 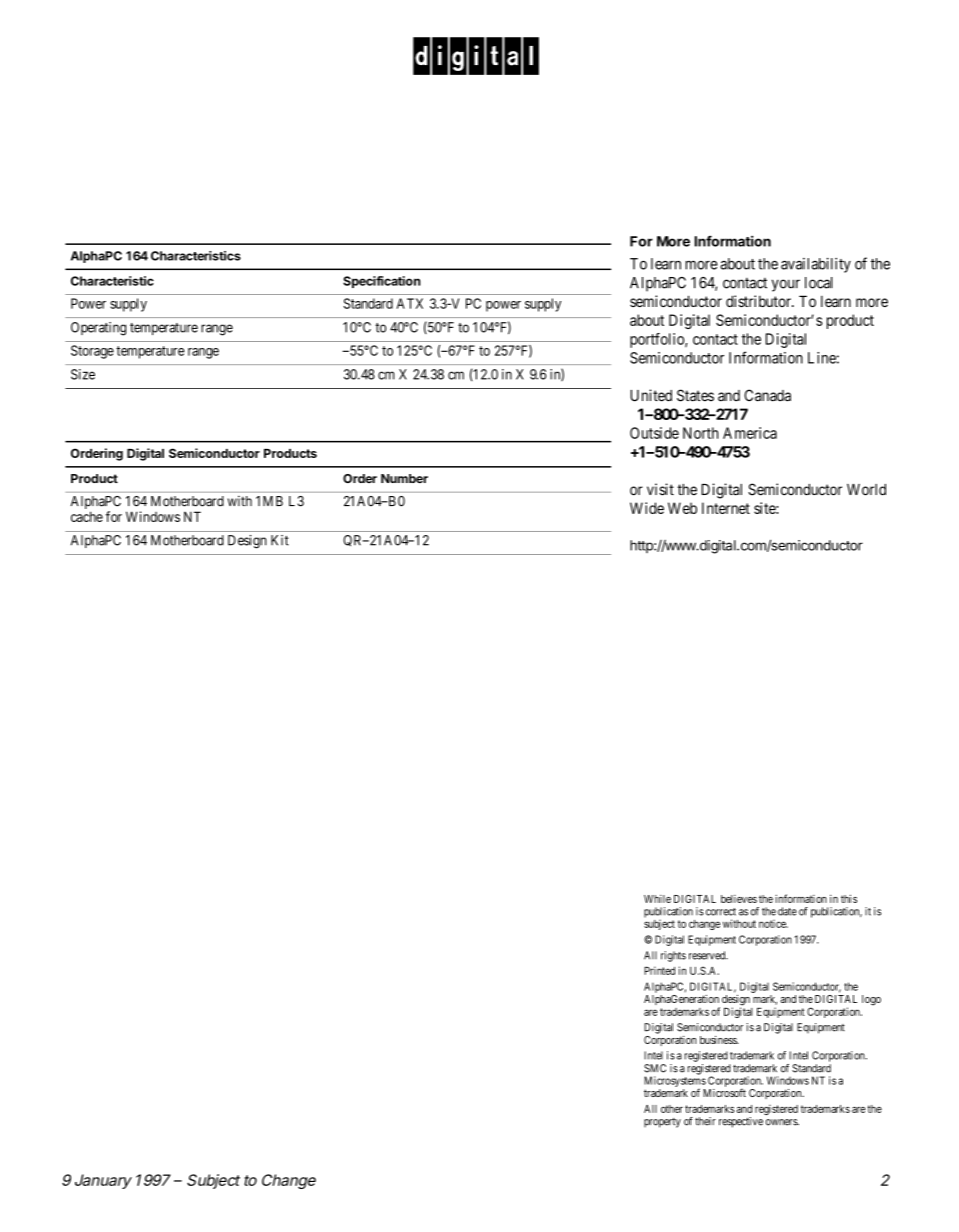 What do you see at coordinates (662, 1123) in the document?
I see `property` at bounding box center [662, 1123].
